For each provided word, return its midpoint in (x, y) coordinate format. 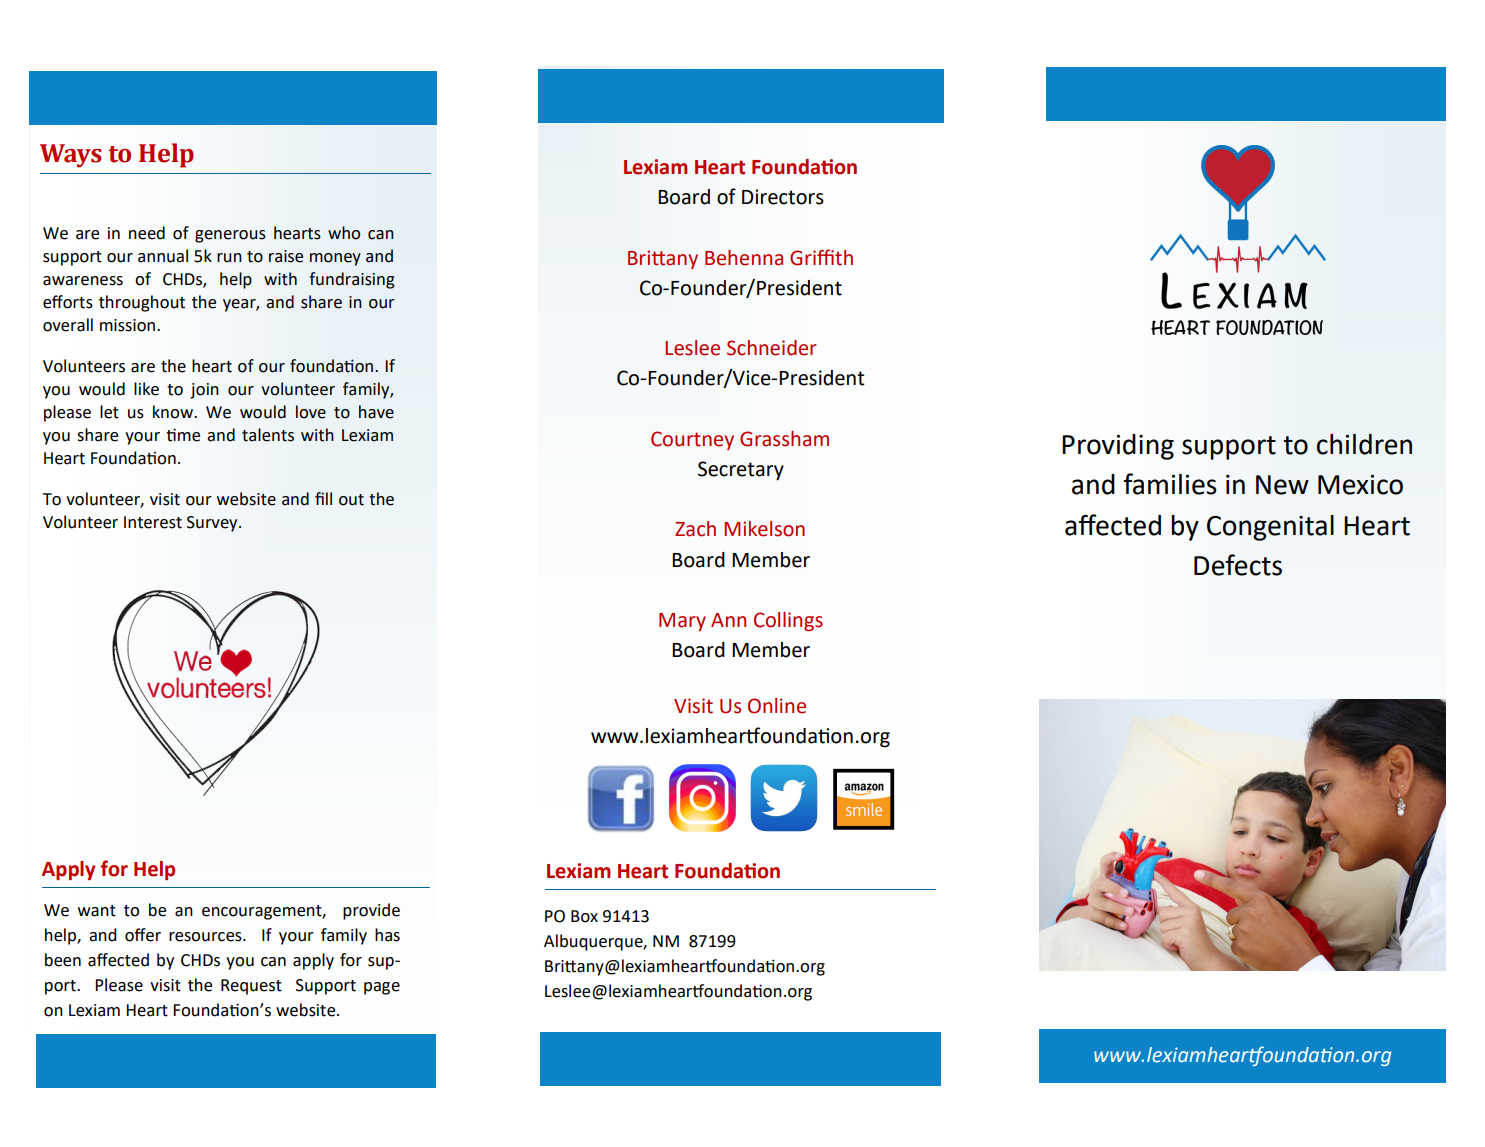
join (204, 391)
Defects (1238, 565)
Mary (682, 622)
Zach (695, 529)
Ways (71, 156)
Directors (783, 197)
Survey (213, 524)
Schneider (772, 348)
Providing (1118, 447)
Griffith (821, 257)
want (97, 911)
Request (251, 987)
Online (777, 706)
